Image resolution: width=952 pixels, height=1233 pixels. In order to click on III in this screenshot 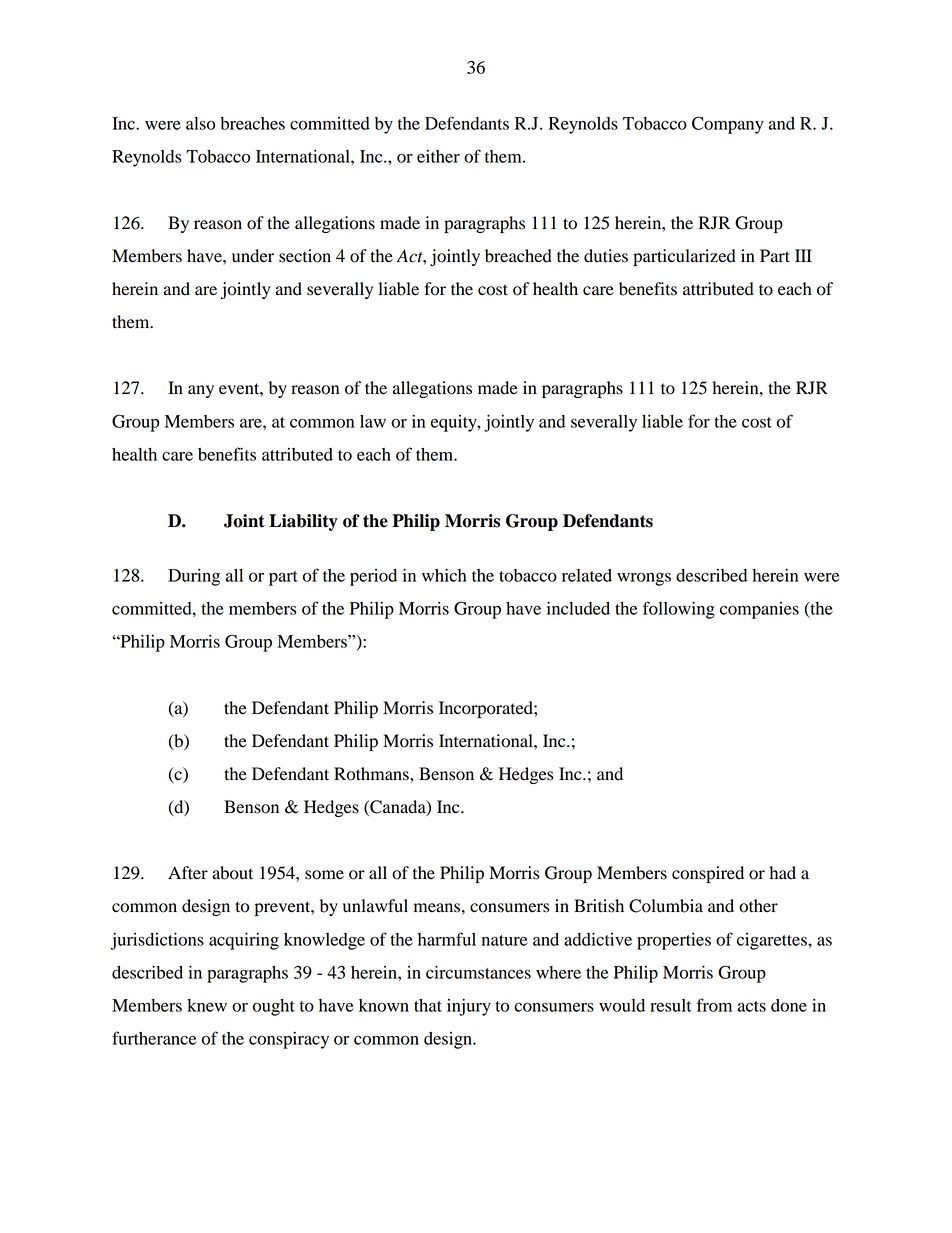, I will do `click(803, 255)`.
